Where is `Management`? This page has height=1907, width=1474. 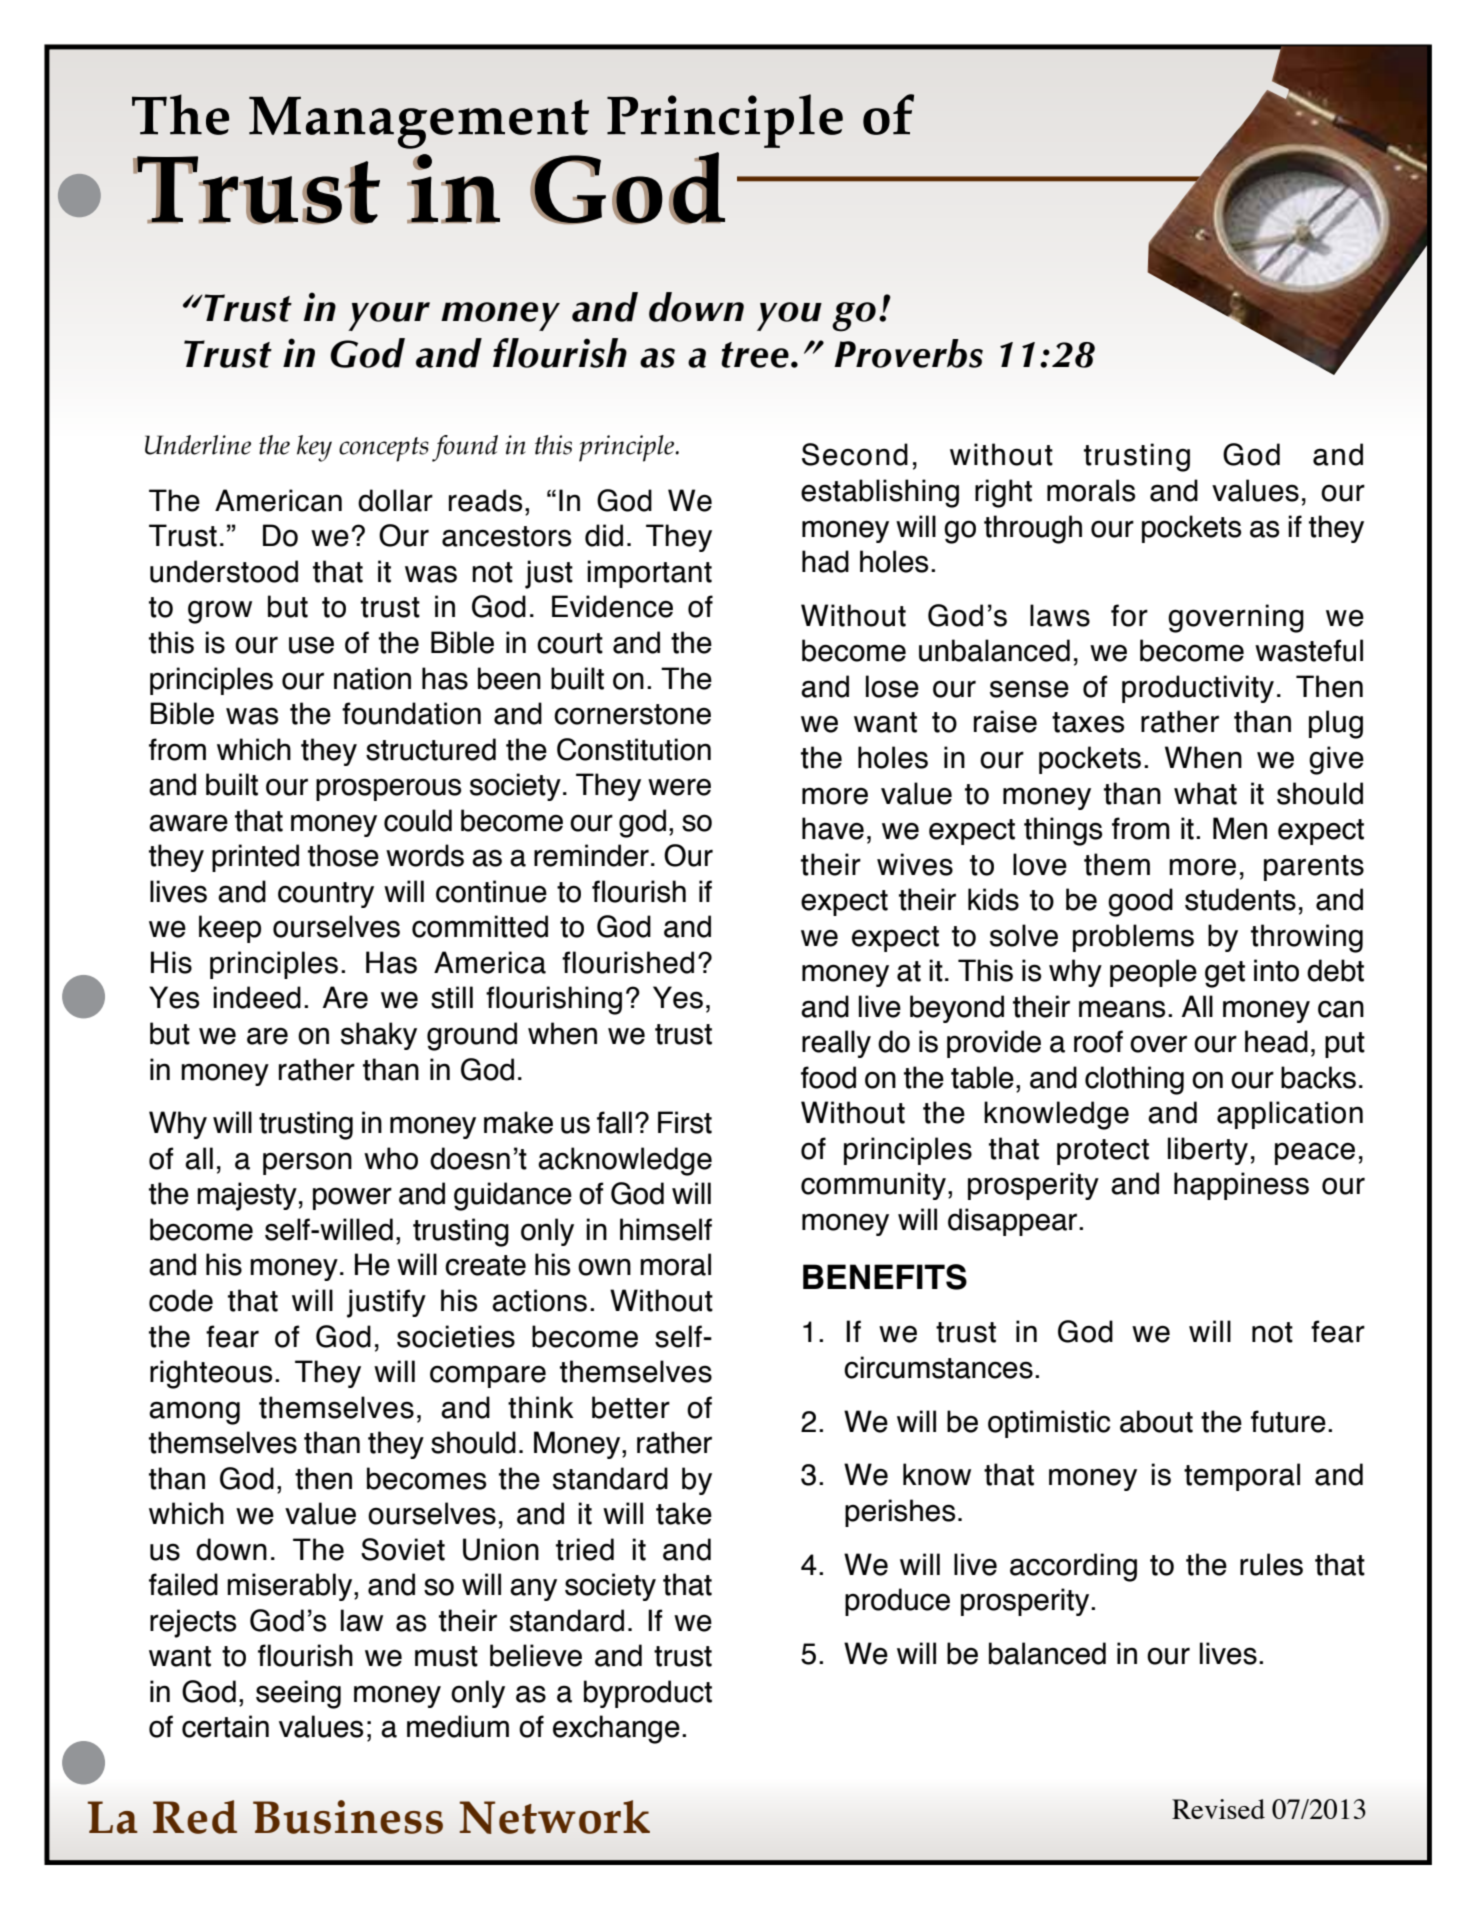
Management is located at coordinates (419, 122).
